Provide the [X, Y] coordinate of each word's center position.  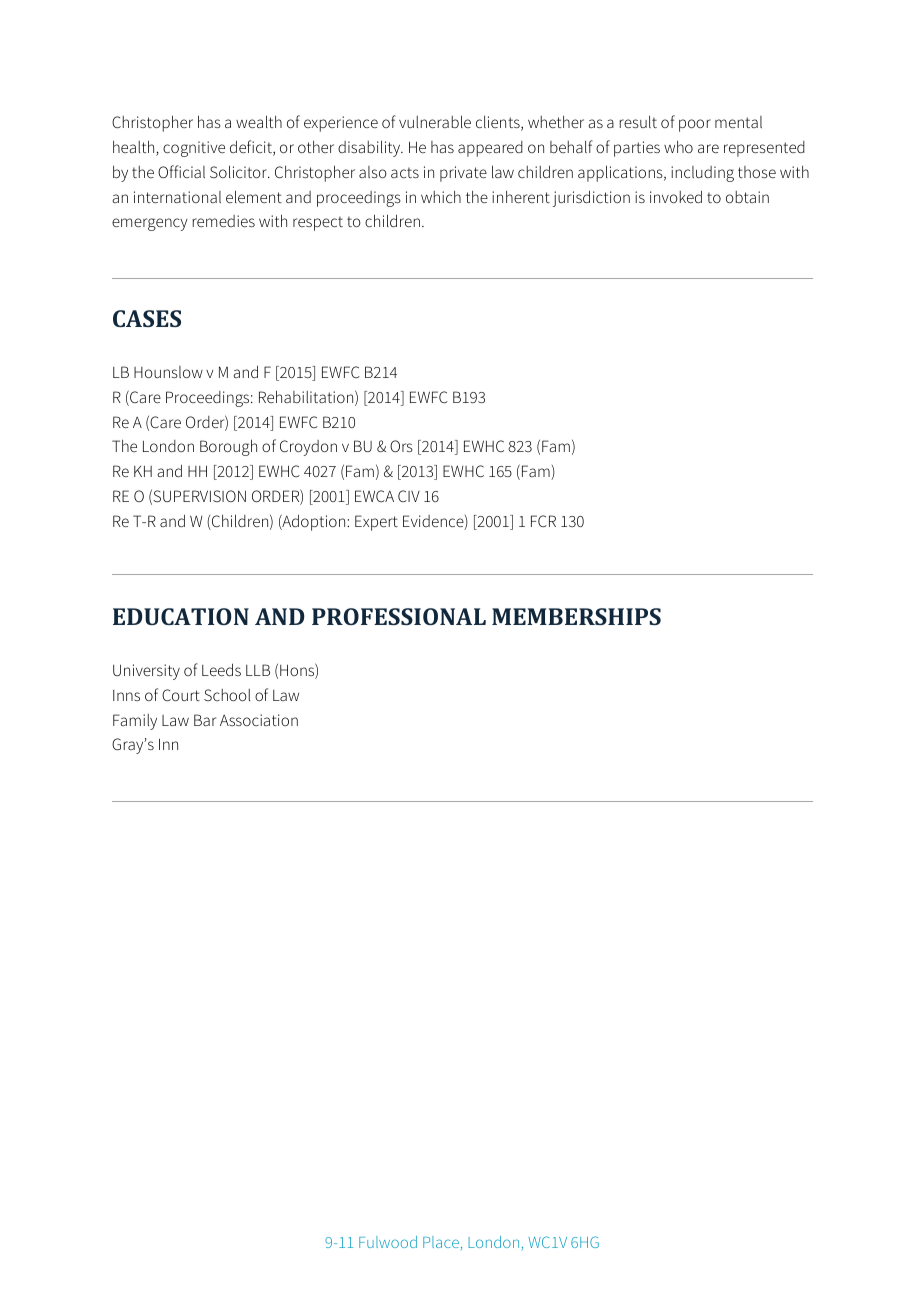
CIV [409, 496]
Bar [205, 720]
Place [441, 1242]
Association [259, 720]
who [678, 146]
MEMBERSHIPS [576, 616]
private [463, 174]
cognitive [194, 149]
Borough [228, 447]
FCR [543, 521]
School [227, 695]
